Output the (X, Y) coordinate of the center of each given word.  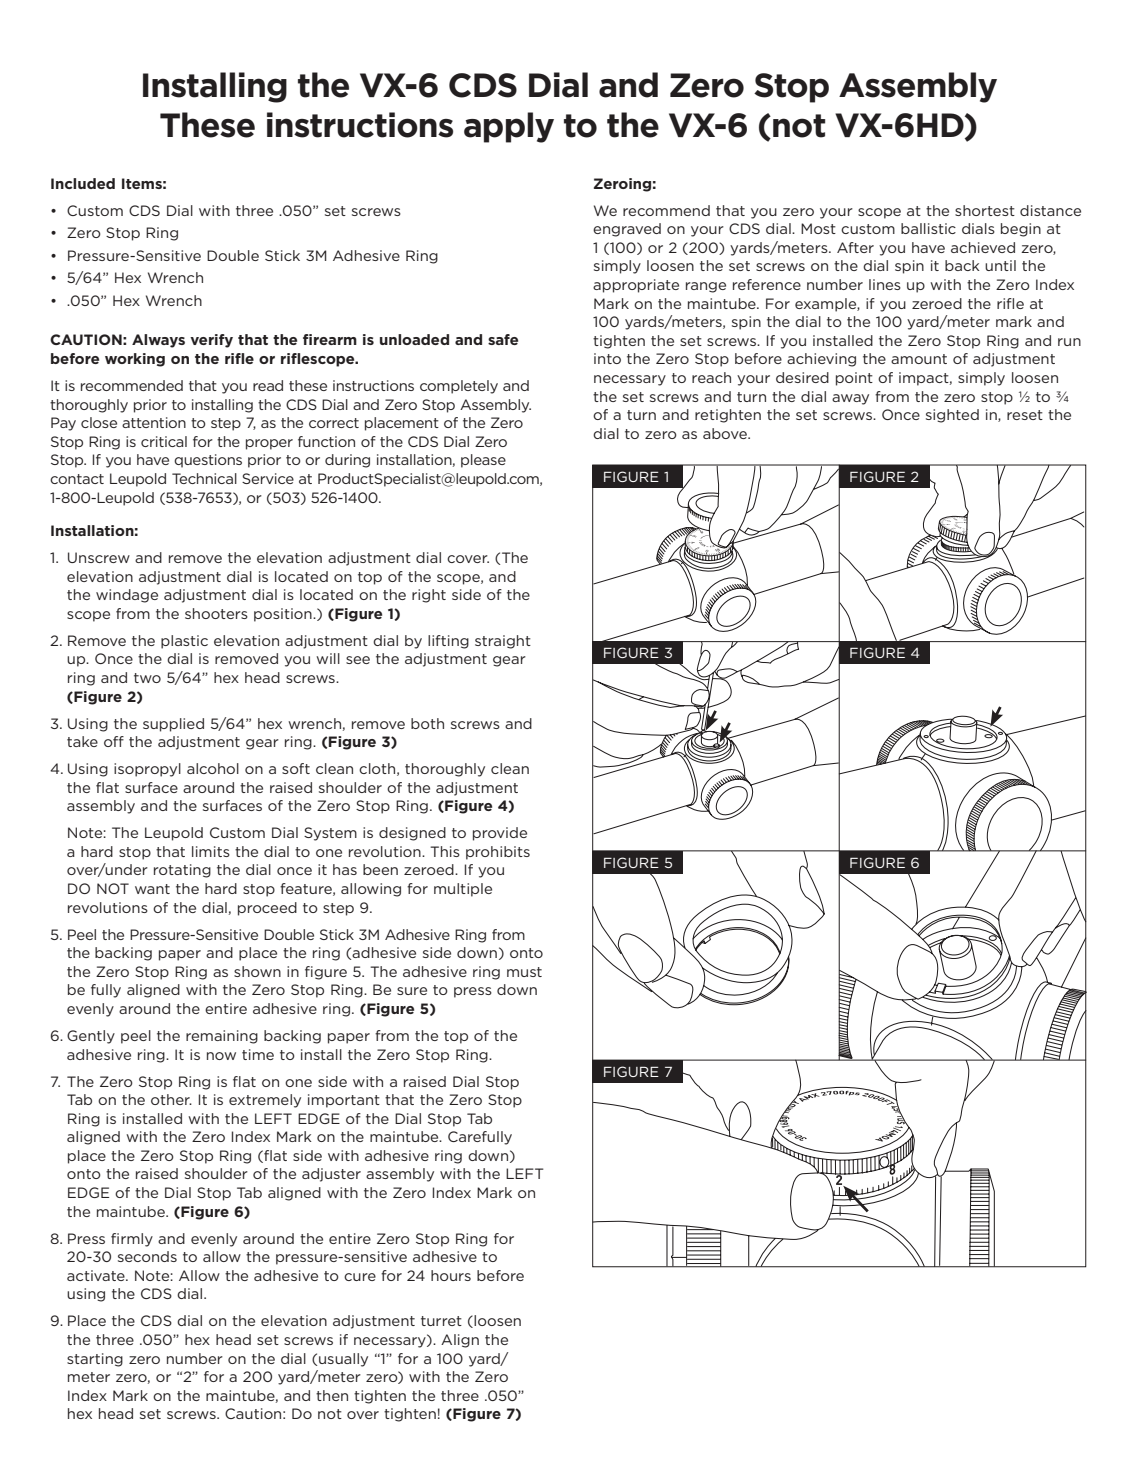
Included (83, 183)
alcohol (213, 768)
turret (441, 1321)
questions (208, 461)
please (483, 461)
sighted (952, 416)
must (524, 972)
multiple (463, 890)
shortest (985, 210)
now (221, 1056)
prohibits (498, 853)
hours (451, 1275)
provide (500, 834)
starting (95, 1360)
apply (509, 127)
